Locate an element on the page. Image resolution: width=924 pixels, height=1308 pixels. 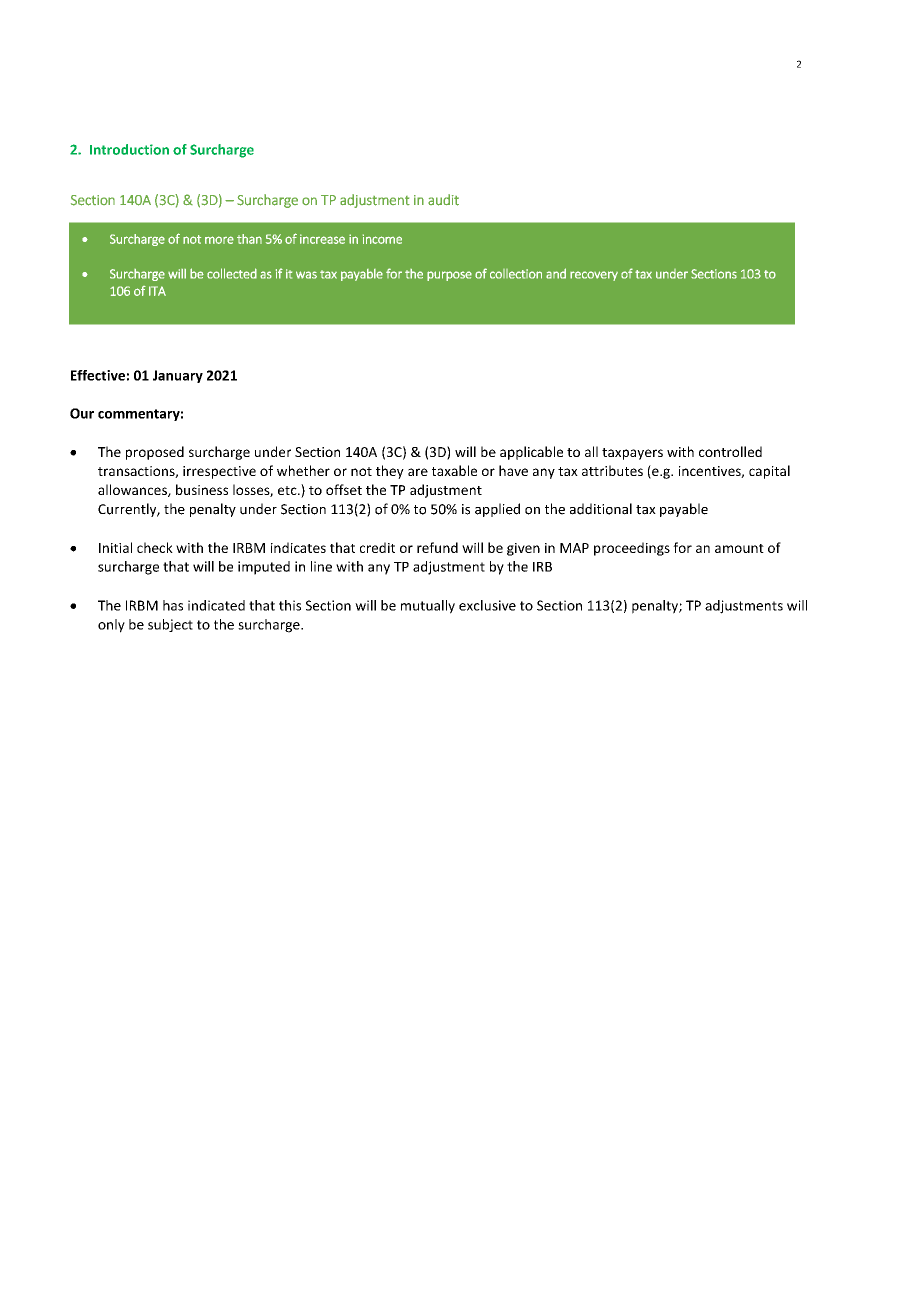
mutually is located at coordinates (428, 607).
